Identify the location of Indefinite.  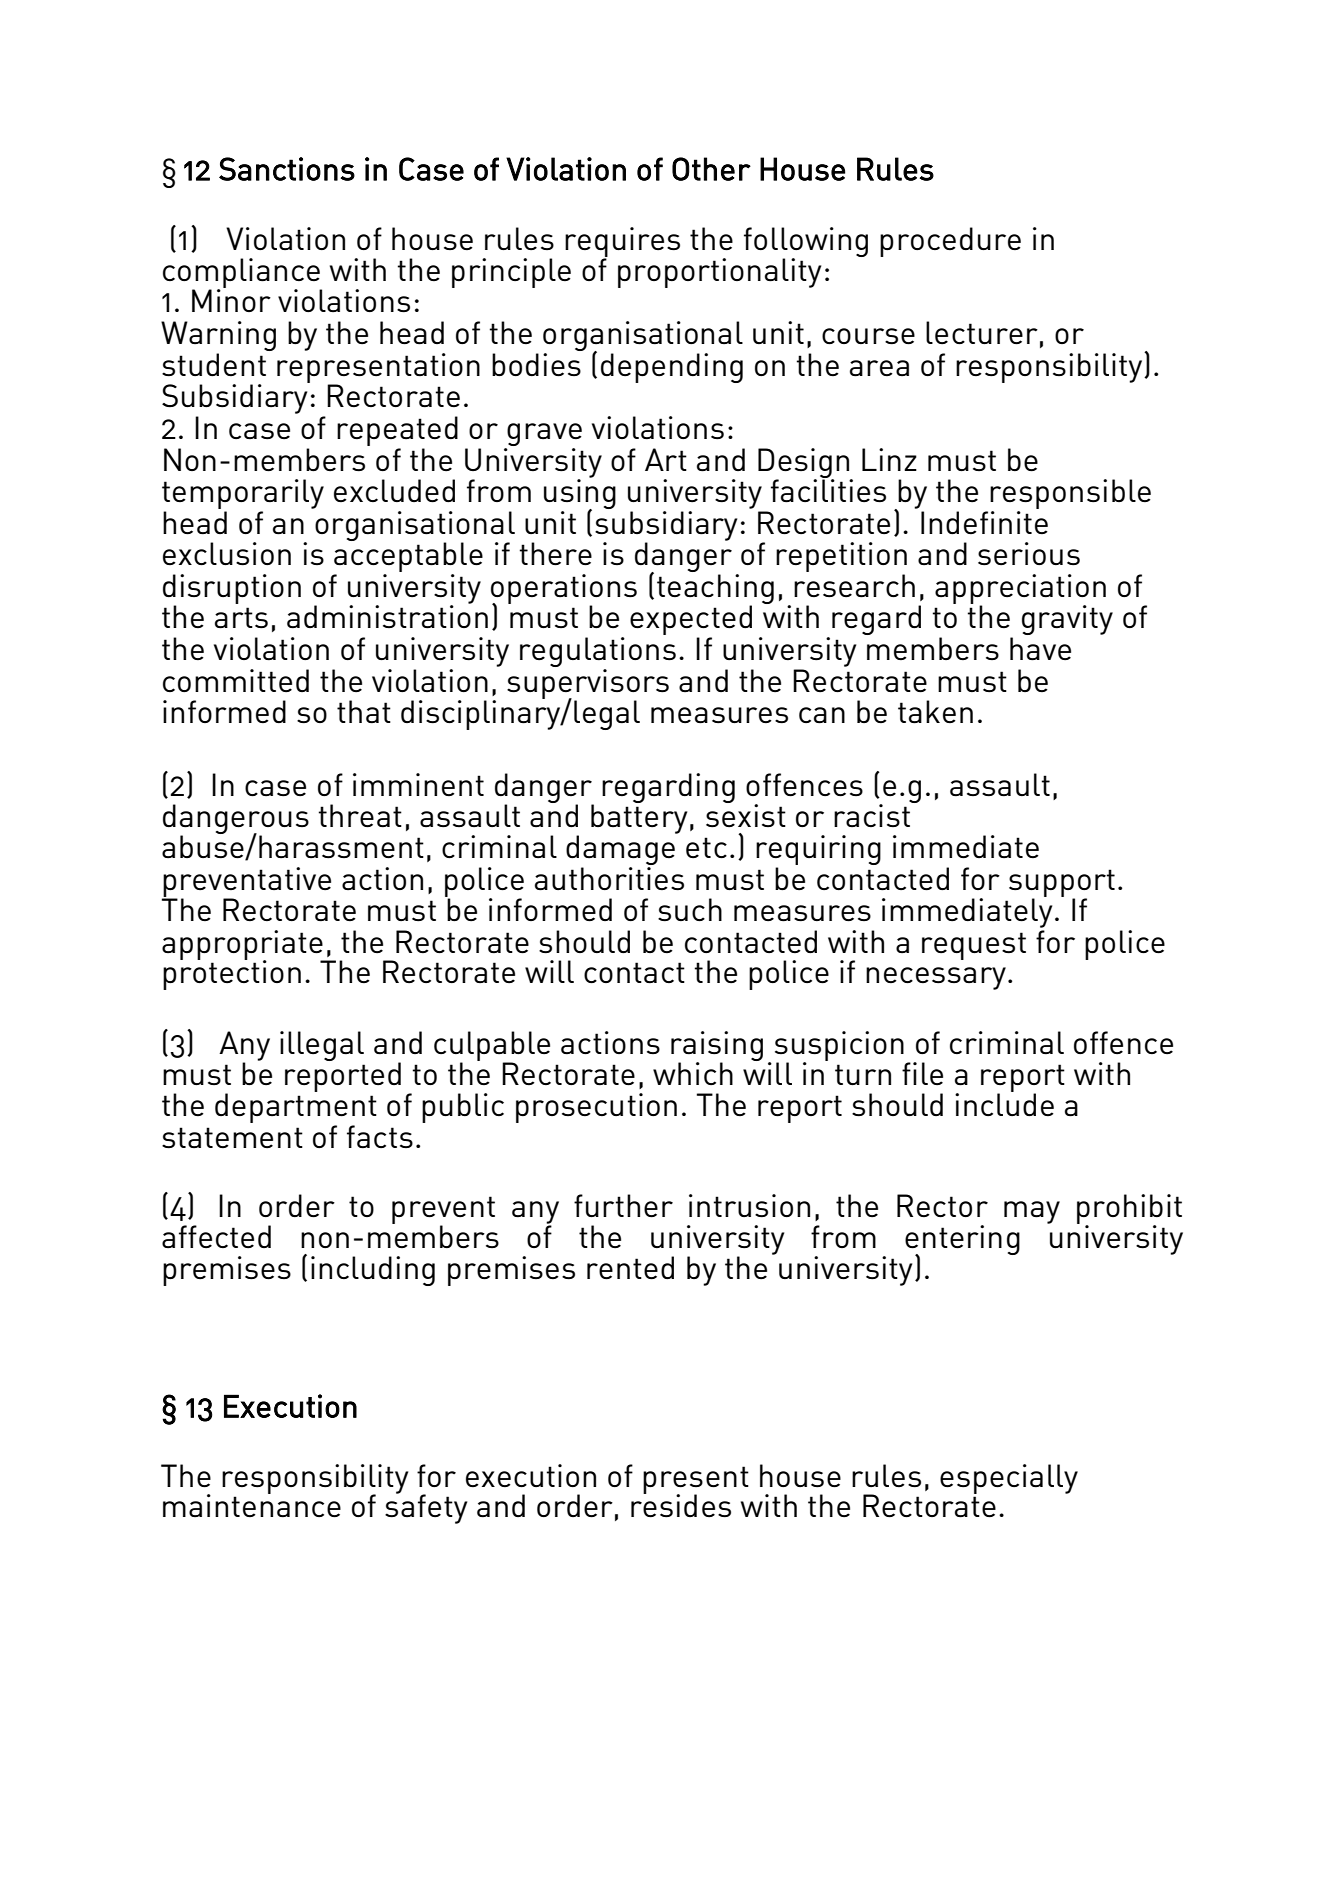
(984, 522).
